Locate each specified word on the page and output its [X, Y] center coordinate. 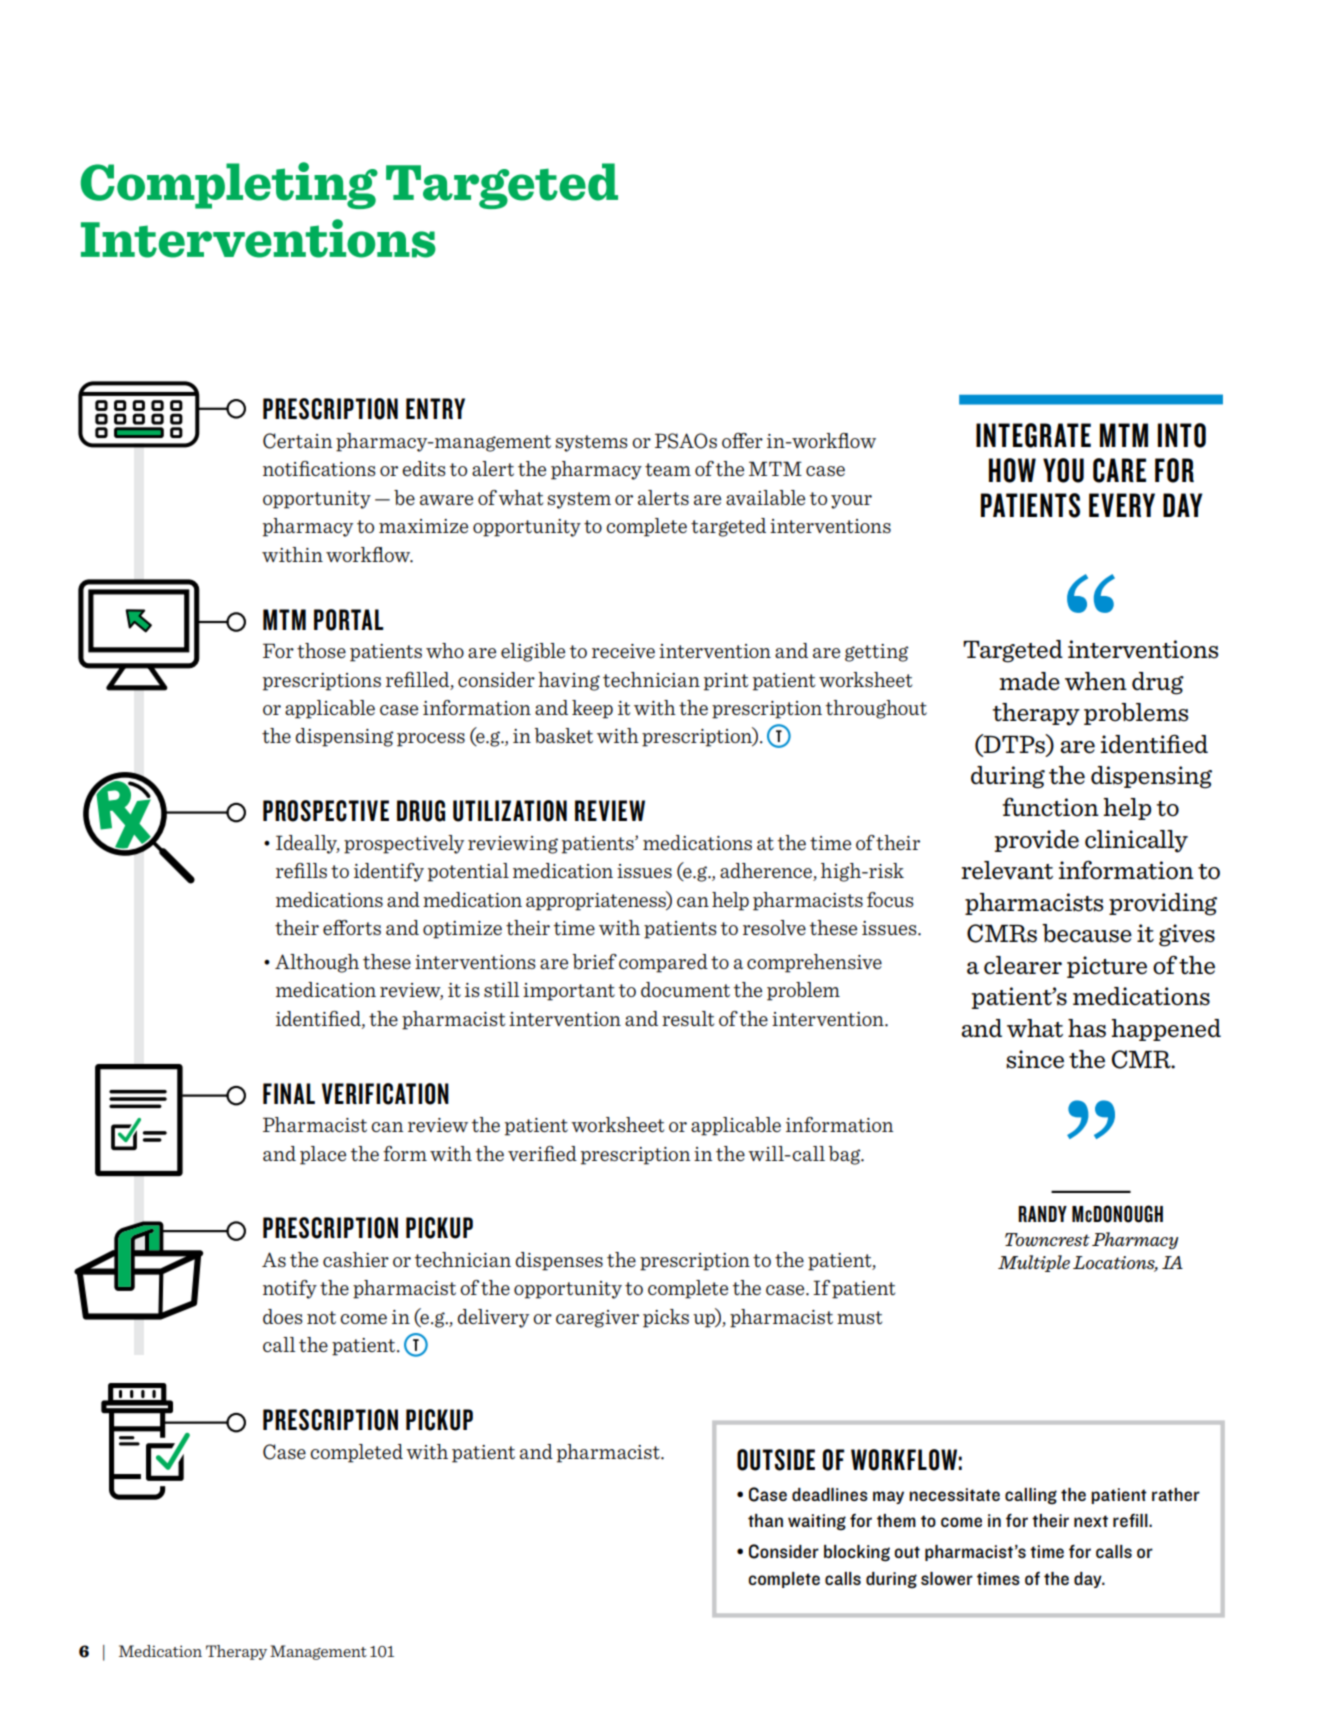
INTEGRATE [1033, 435]
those [321, 650]
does [283, 1316]
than [765, 1520]
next [1091, 1521]
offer [742, 440]
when [1096, 681]
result [688, 1018]
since [1035, 1059]
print [726, 682]
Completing [229, 185]
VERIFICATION [385, 1094]
